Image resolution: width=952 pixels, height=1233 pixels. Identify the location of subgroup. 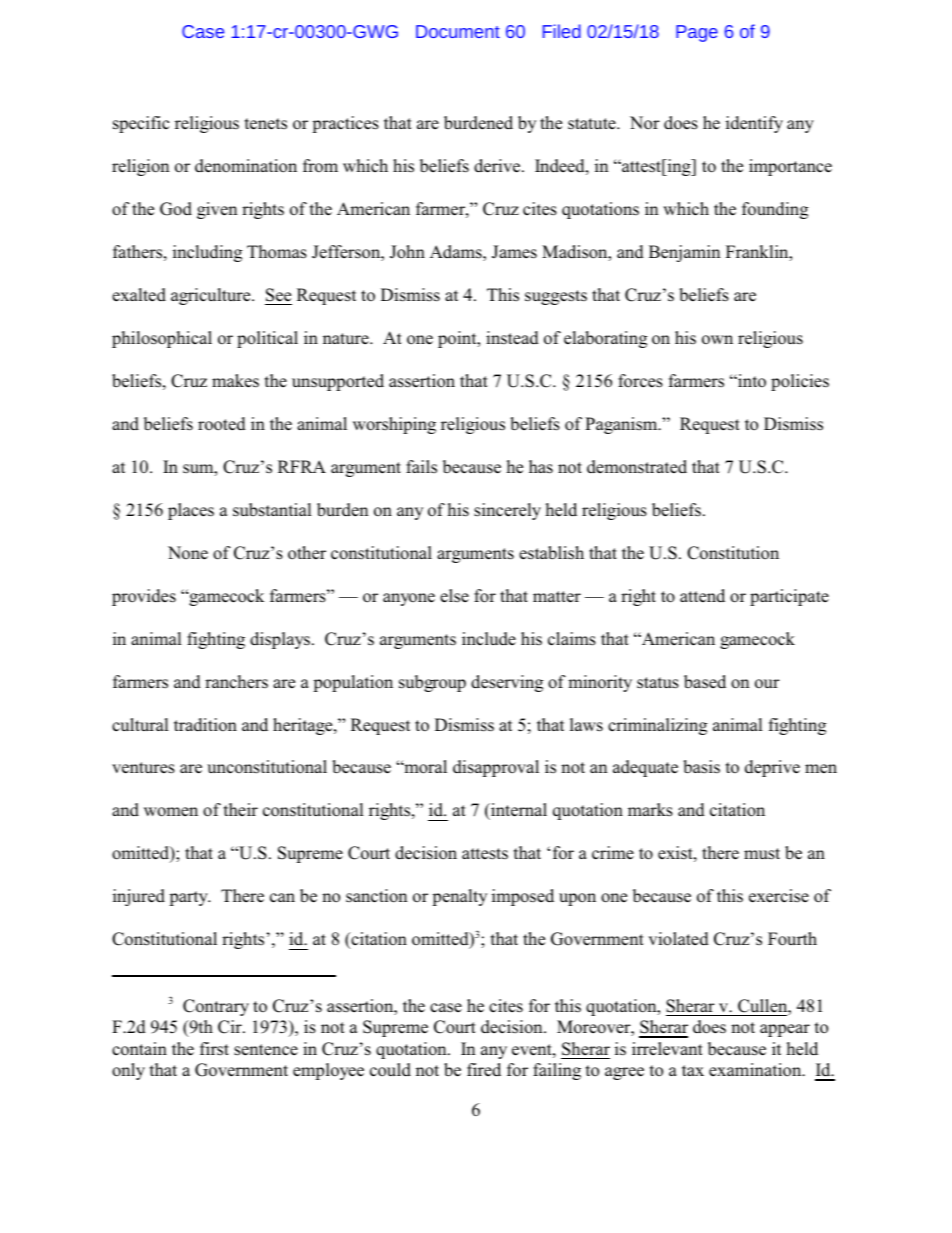
(432, 683).
